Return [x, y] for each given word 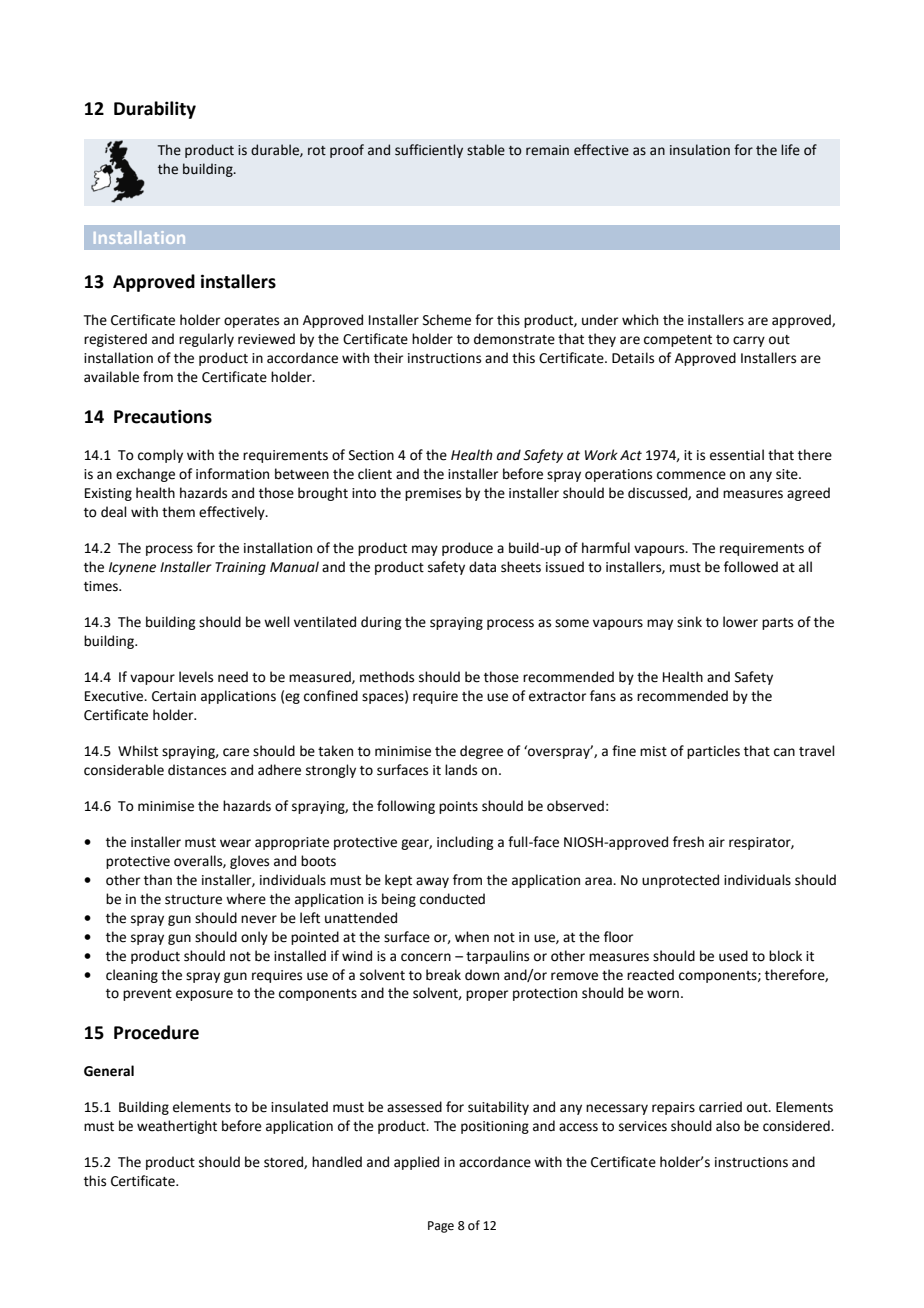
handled [337, 1162]
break [443, 975]
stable [486, 150]
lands [461, 770]
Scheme [447, 320]
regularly [206, 340]
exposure [204, 995]
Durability [155, 110]
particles [713, 752]
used [733, 956]
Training [240, 568]
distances [197, 770]
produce [467, 549]
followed [751, 567]
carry [749, 341]
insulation [700, 150]
